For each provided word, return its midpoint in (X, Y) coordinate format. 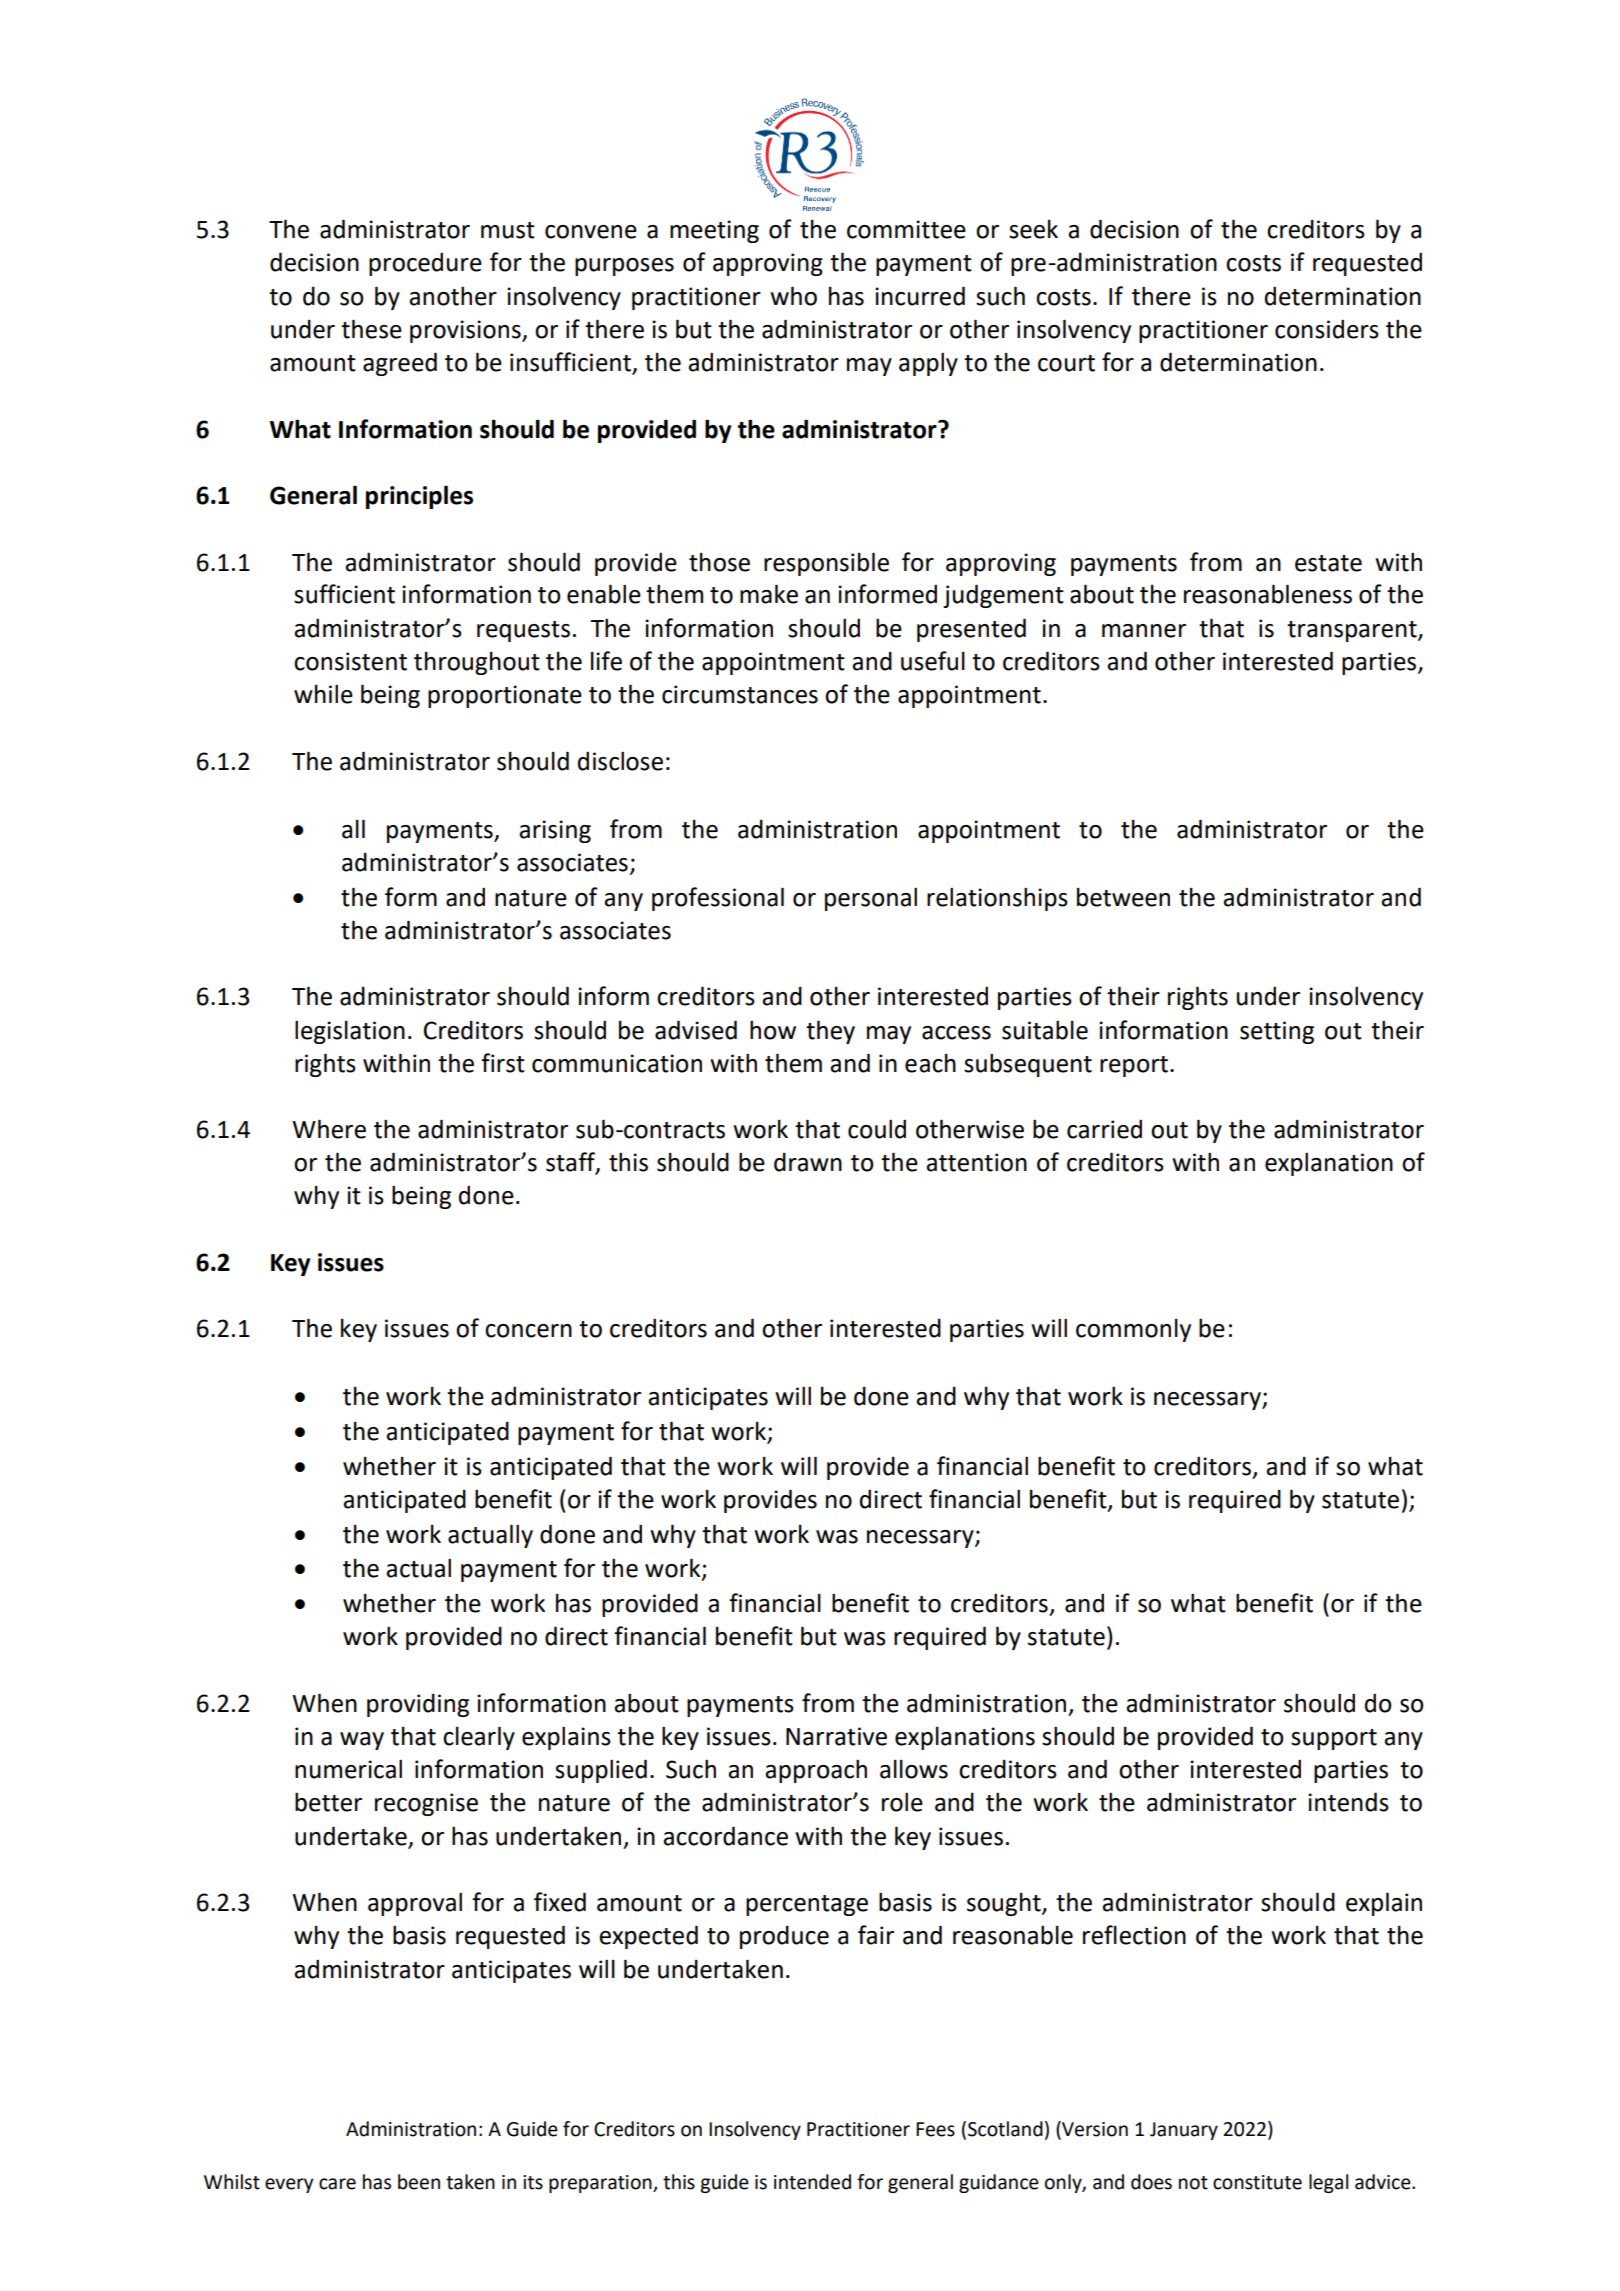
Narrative (836, 1736)
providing (418, 1705)
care (337, 2184)
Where (329, 1129)
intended (812, 2182)
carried (1104, 1129)
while (323, 694)
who (793, 296)
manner (1144, 631)
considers (1327, 329)
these (371, 329)
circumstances (740, 694)
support (1334, 1739)
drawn (808, 1162)
